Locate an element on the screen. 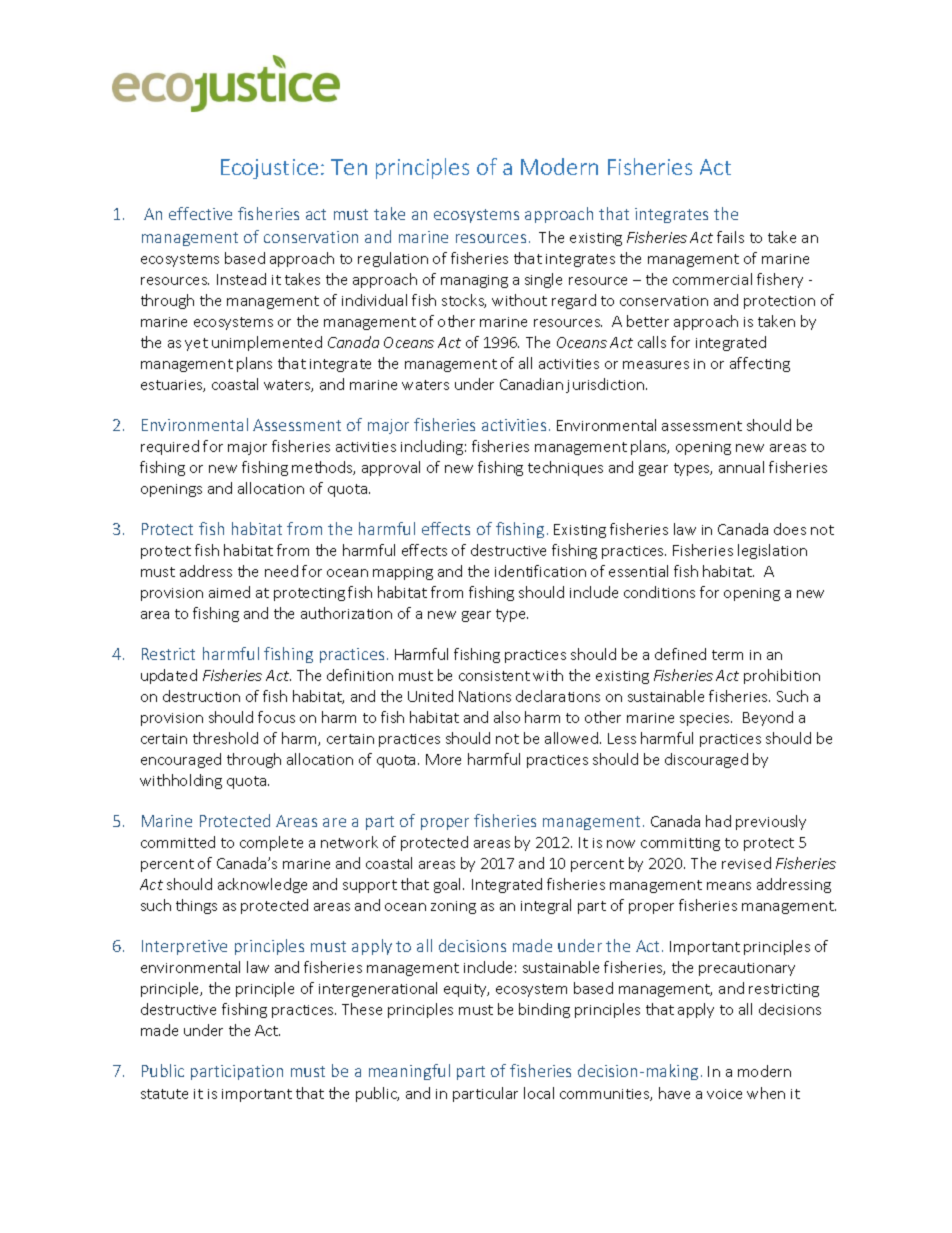  effective is located at coordinates (200, 213).
